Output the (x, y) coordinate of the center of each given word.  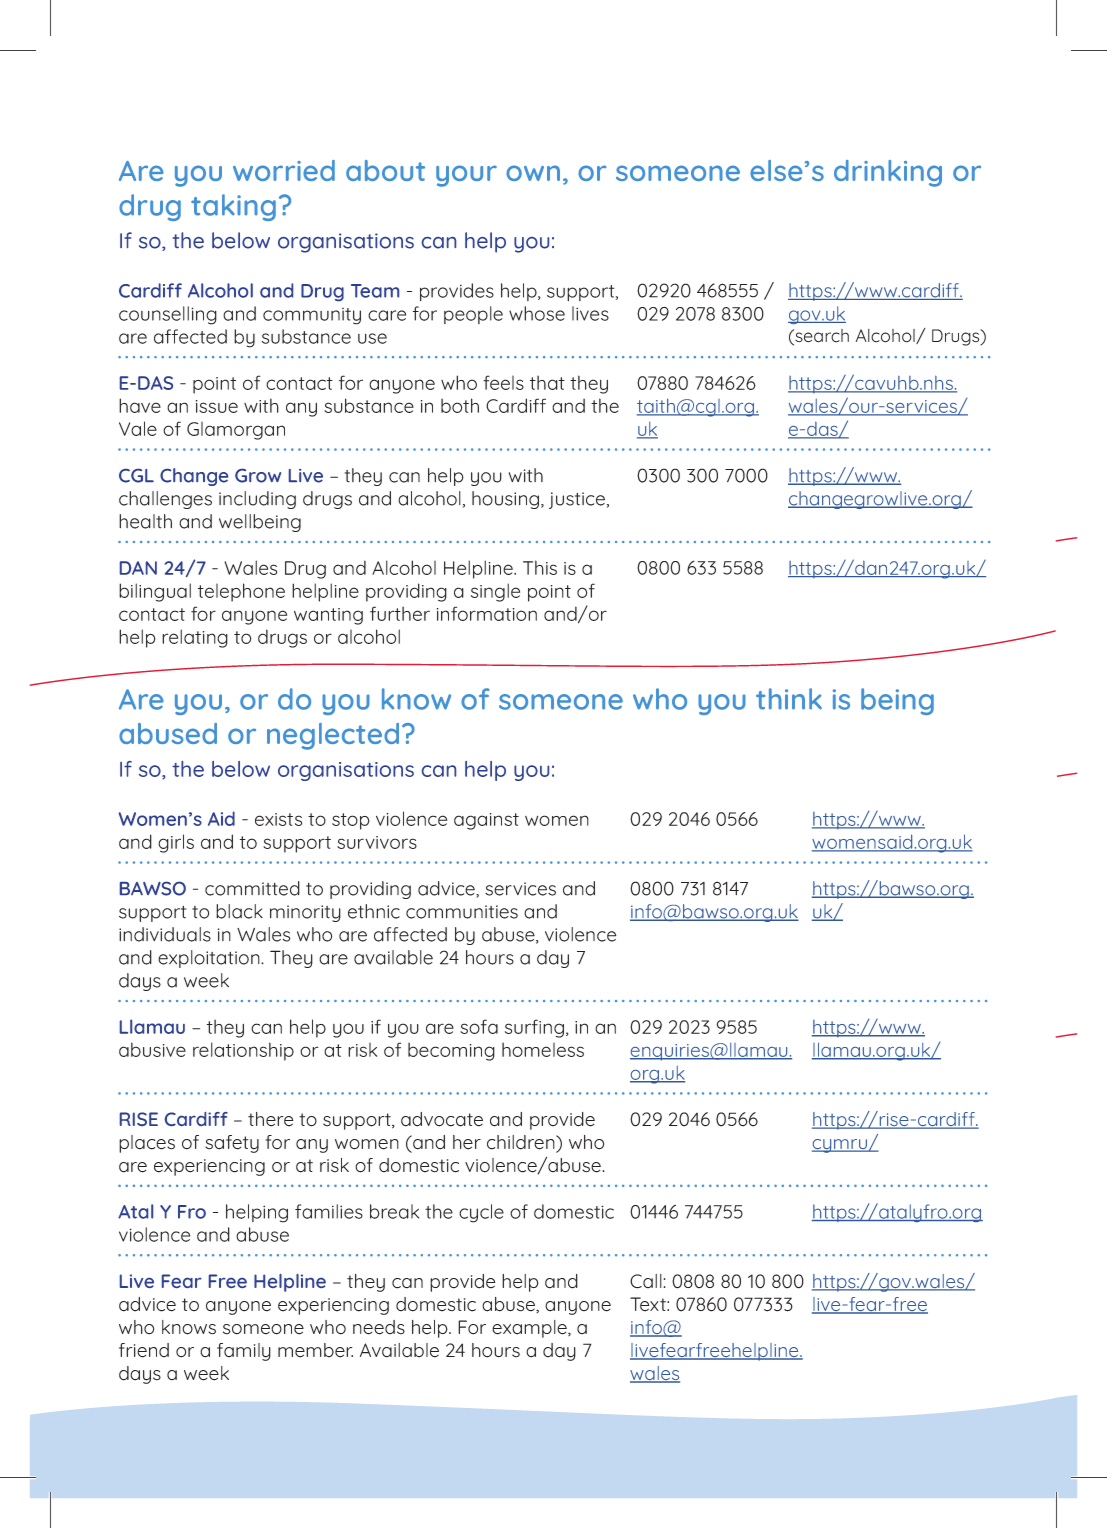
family (244, 1352)
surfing (534, 1028)
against (486, 821)
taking (233, 207)
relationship (243, 1051)
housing (507, 500)
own (533, 173)
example (530, 1329)
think (789, 699)
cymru (840, 1146)
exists (278, 819)
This (540, 567)
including (257, 500)
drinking (888, 173)
